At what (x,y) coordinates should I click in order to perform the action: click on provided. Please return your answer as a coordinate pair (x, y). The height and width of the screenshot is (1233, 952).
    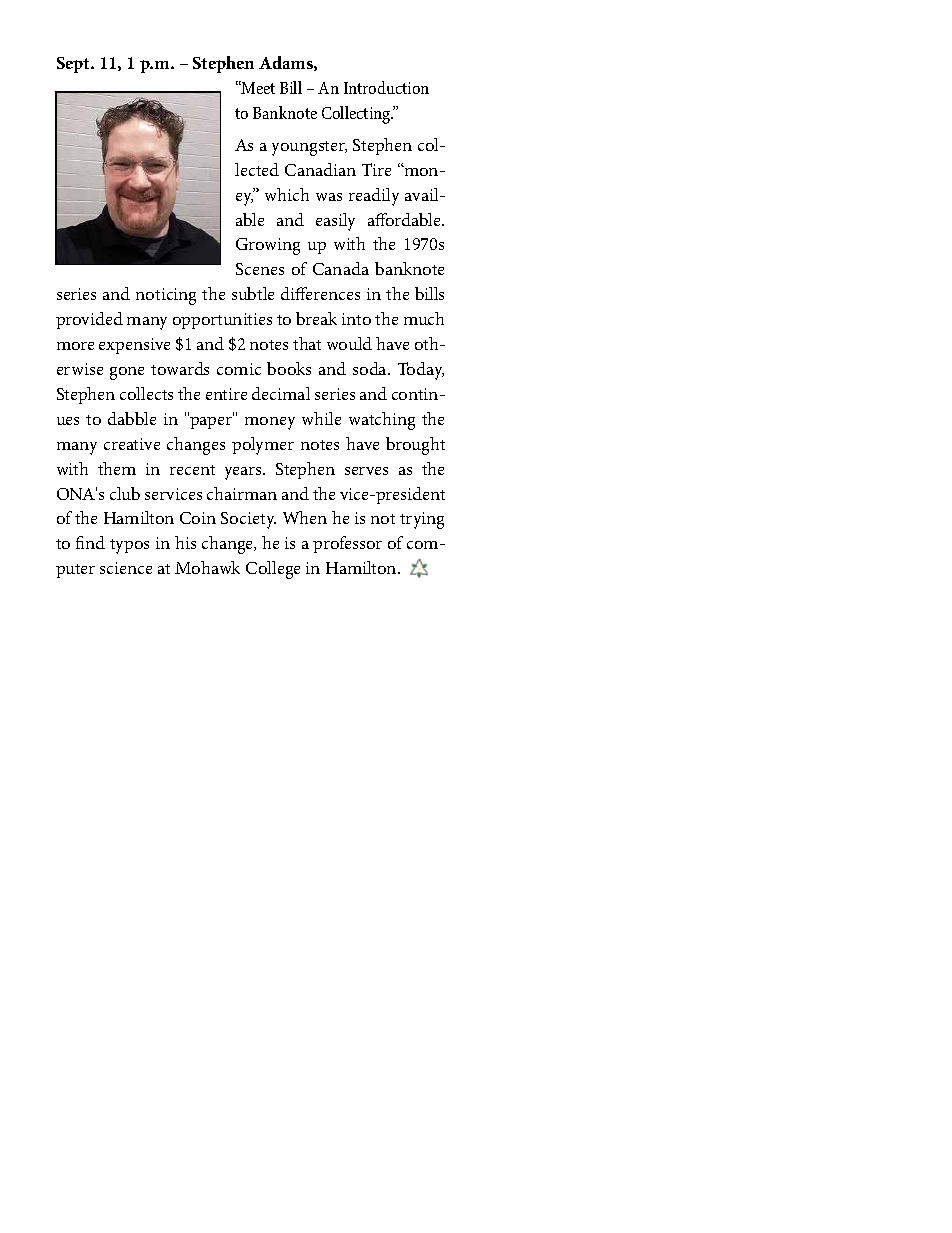
    Looking at the image, I should click on (89, 320).
